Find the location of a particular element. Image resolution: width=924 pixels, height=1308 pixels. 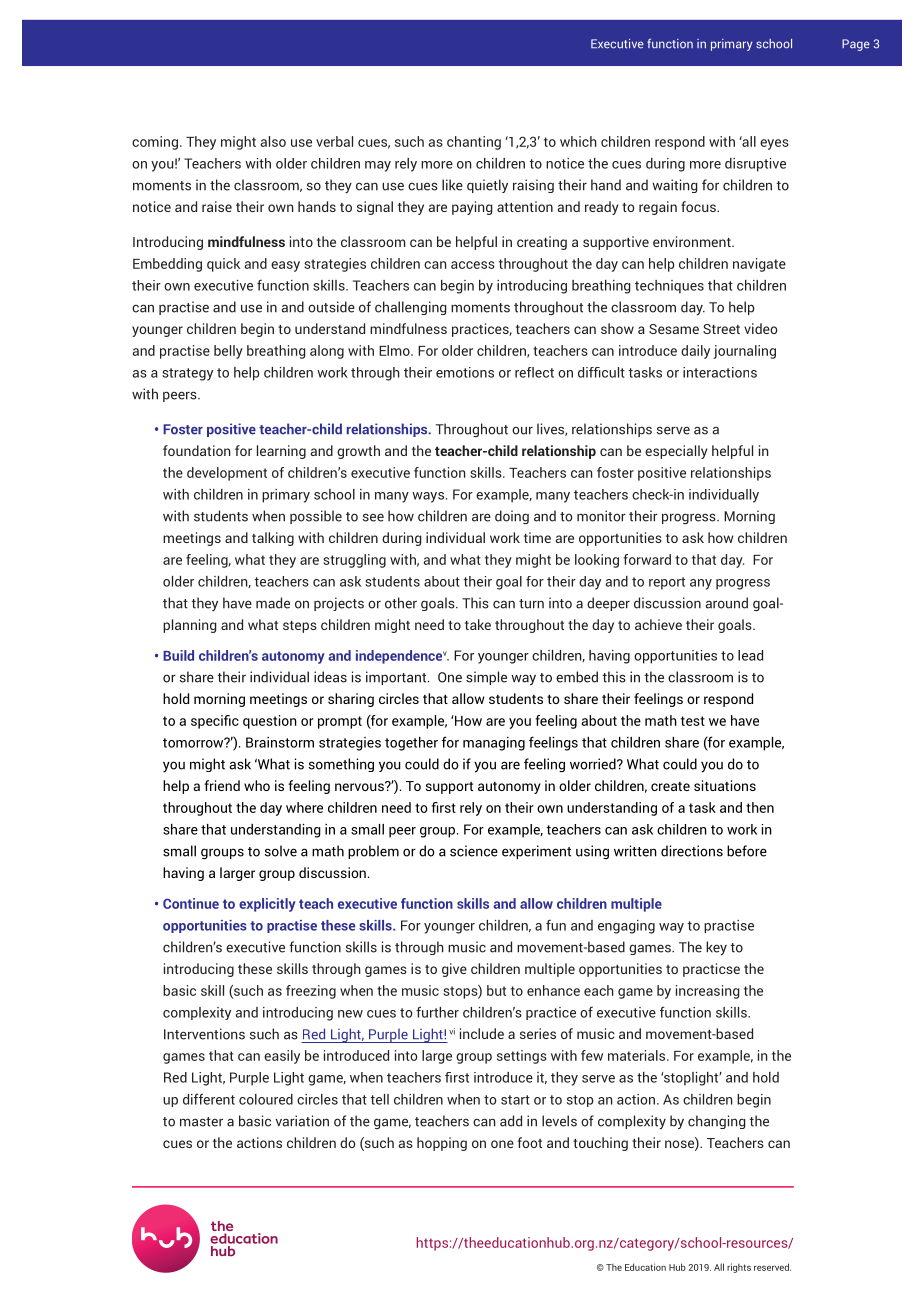

also is located at coordinates (273, 141).
